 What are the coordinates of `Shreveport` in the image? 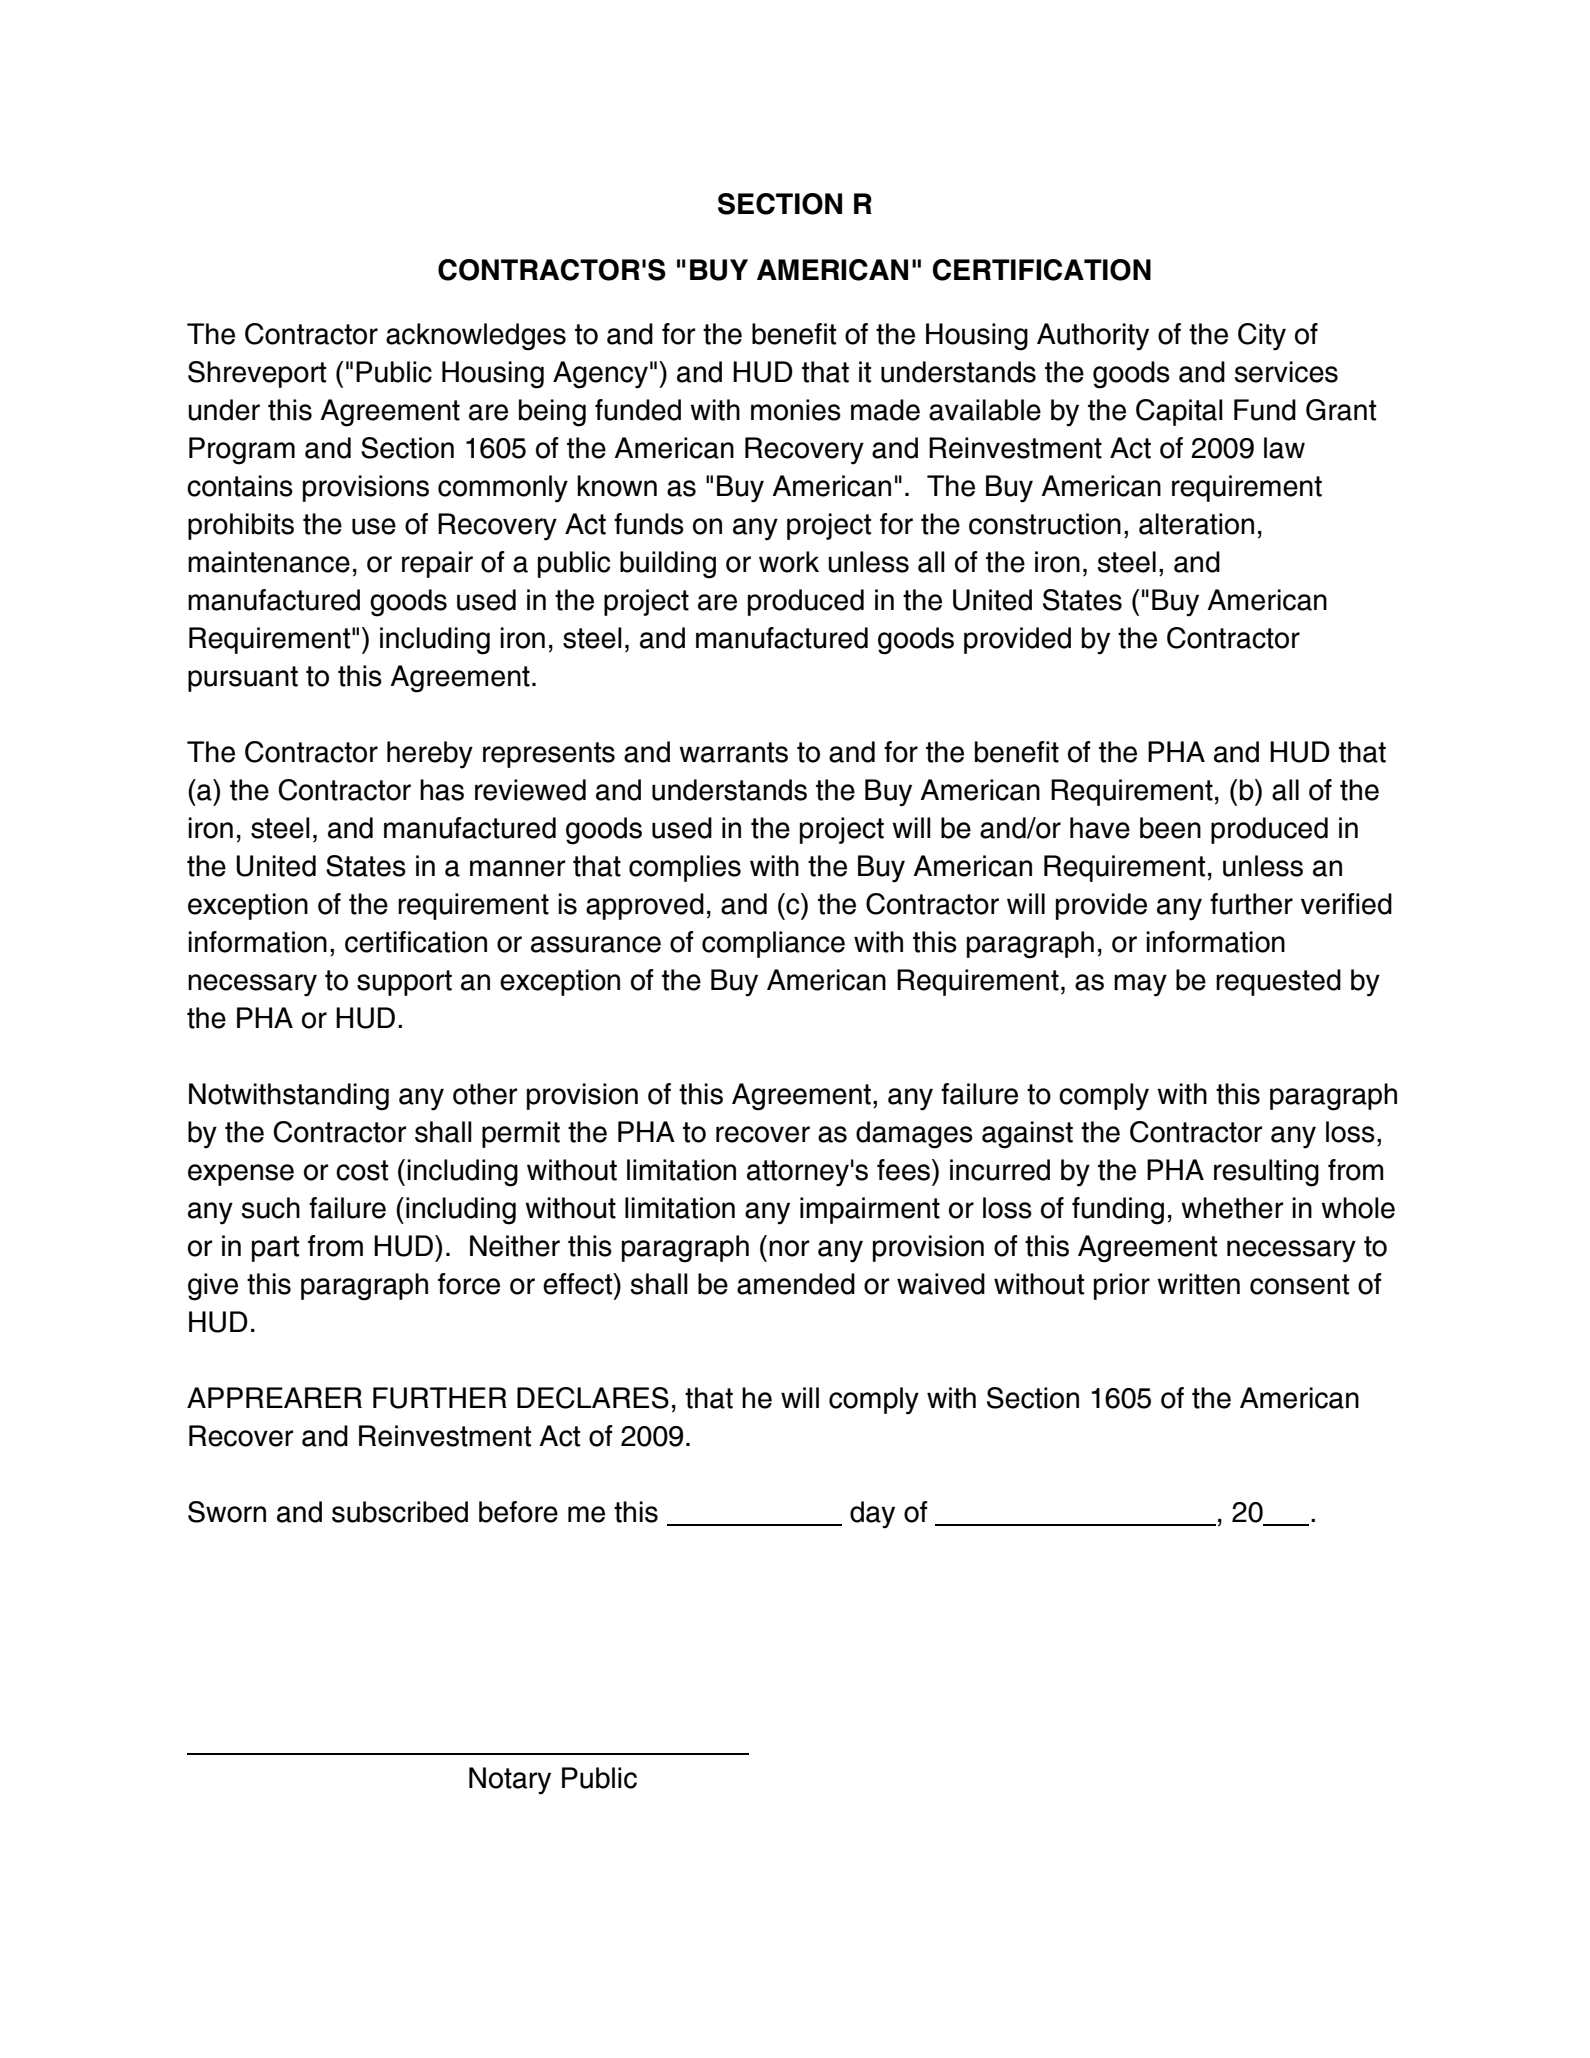 It's located at (257, 374).
